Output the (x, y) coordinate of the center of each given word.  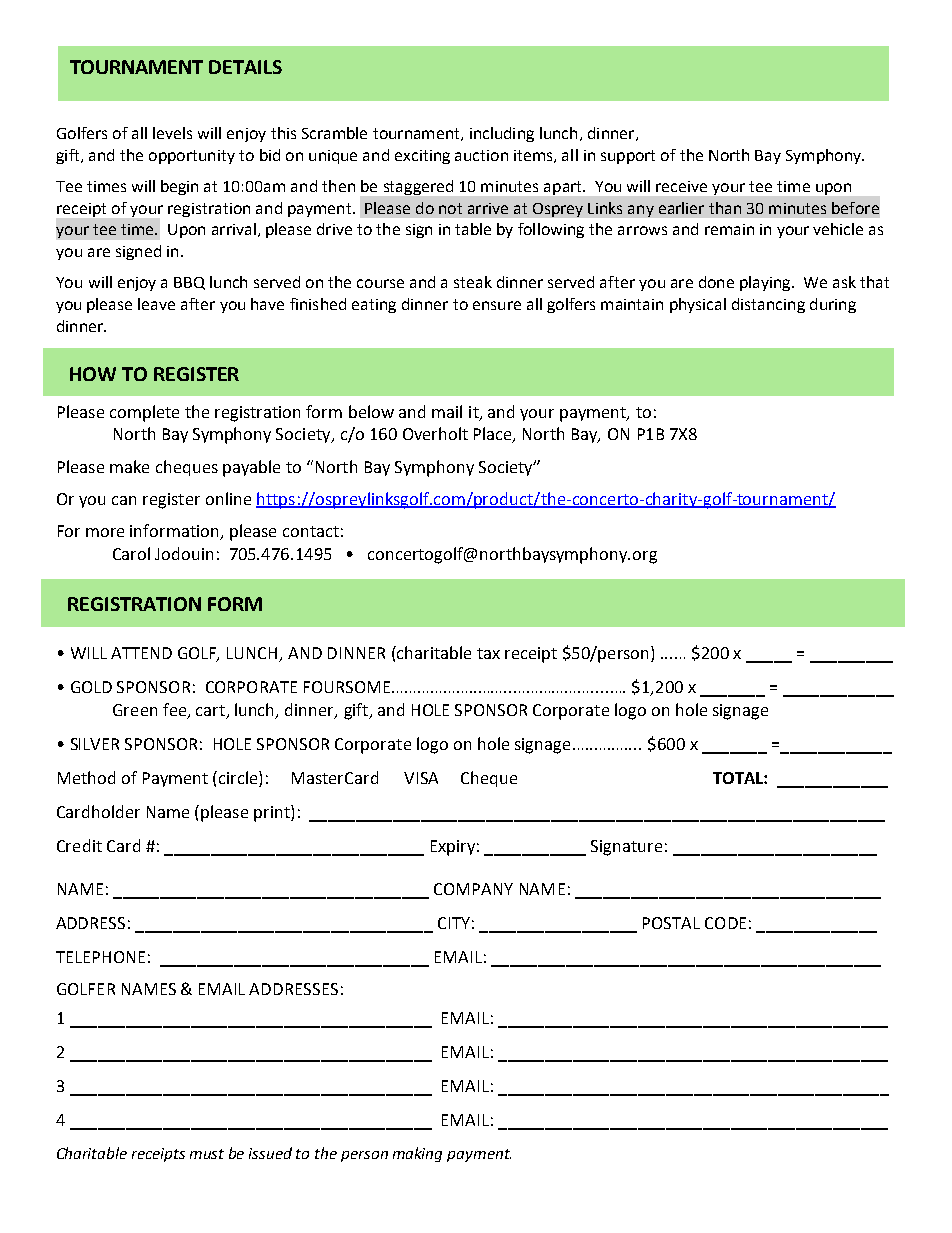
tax (488, 653)
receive (681, 186)
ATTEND (141, 653)
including (502, 134)
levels (172, 133)
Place (494, 435)
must (207, 1154)
